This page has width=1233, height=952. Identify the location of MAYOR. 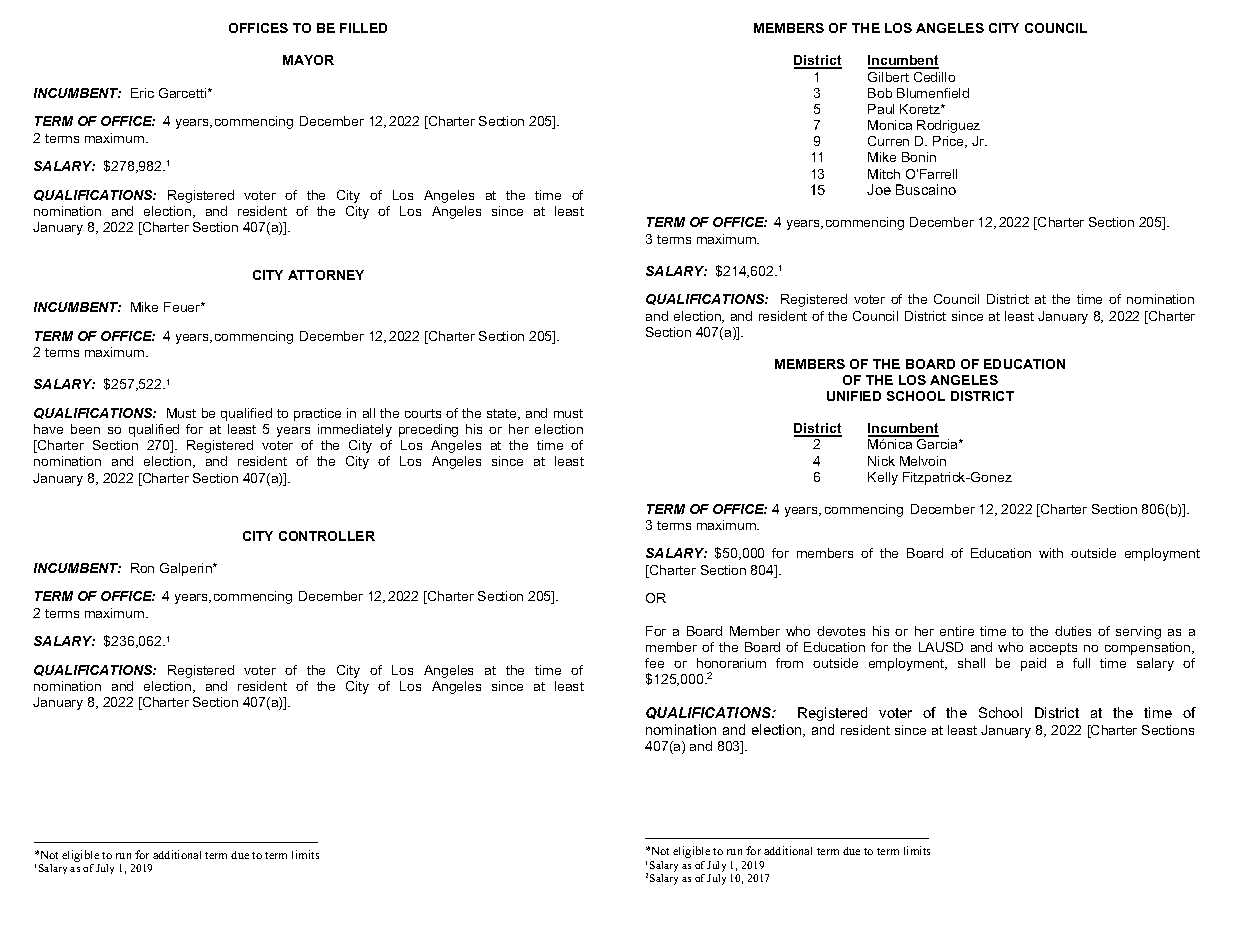
(308, 60).
